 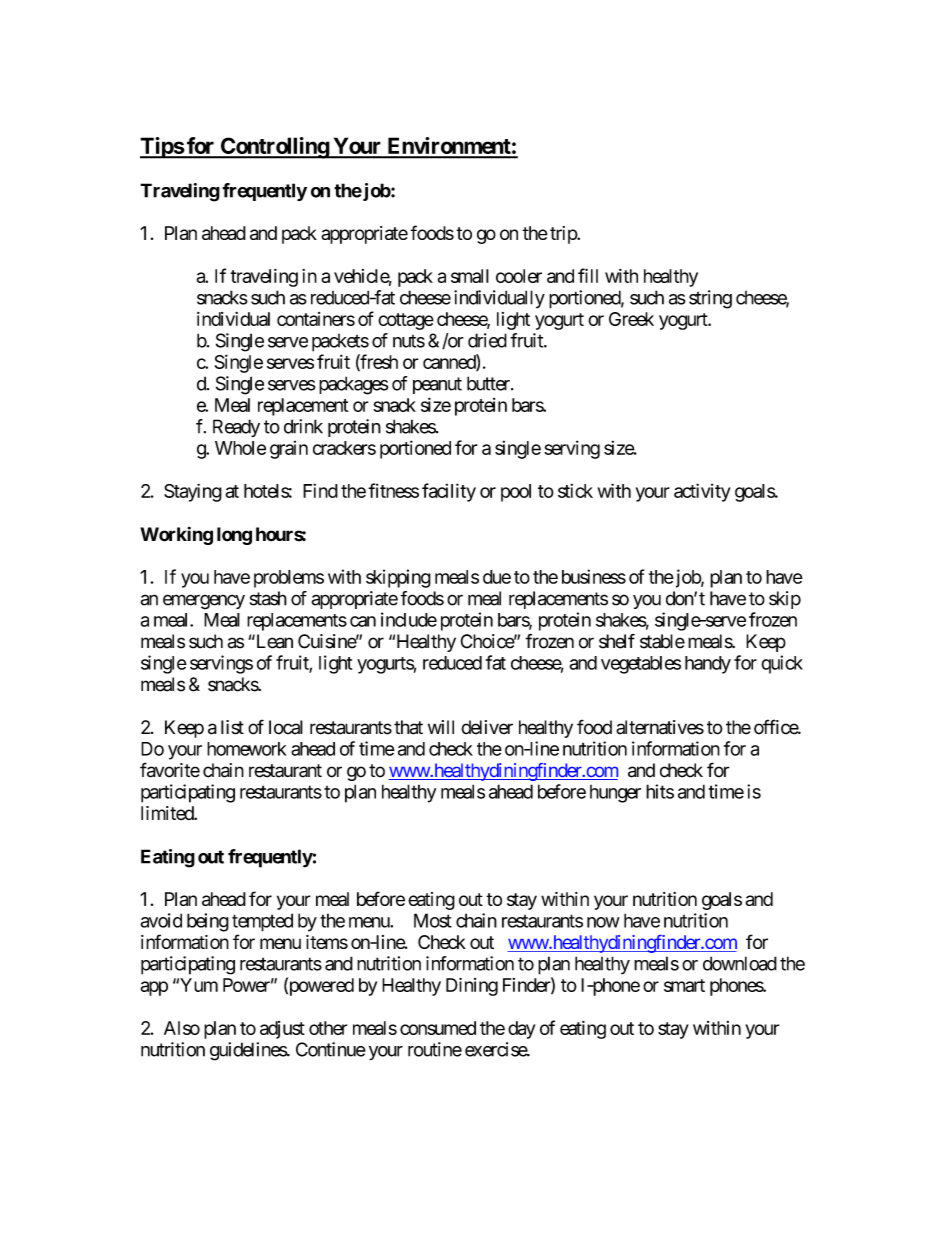 What do you see at coordinates (710, 299) in the screenshot?
I see `string` at bounding box center [710, 299].
